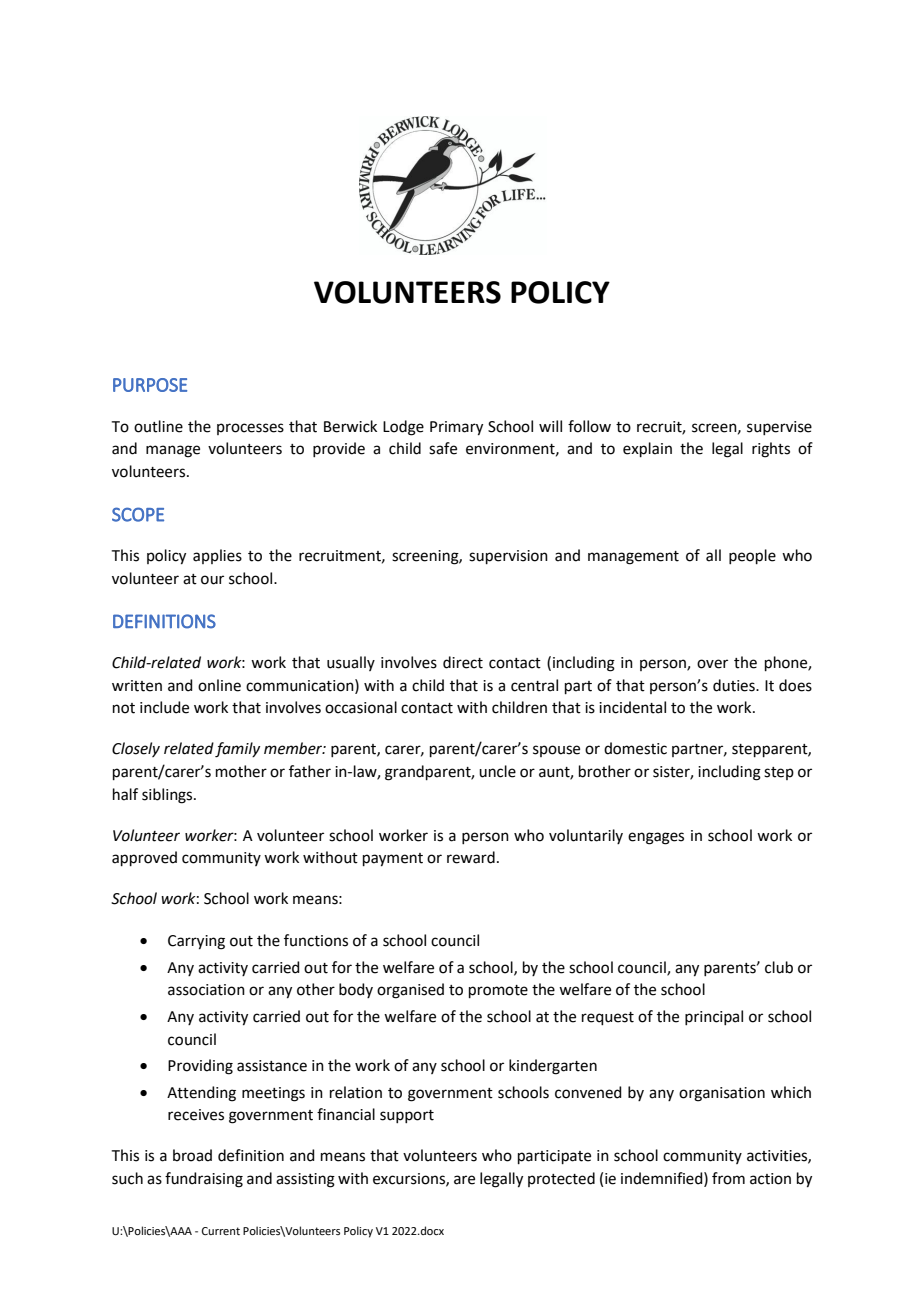 The image size is (924, 1308). What do you see at coordinates (456, 428) in the document?
I see `Primary` at bounding box center [456, 428].
